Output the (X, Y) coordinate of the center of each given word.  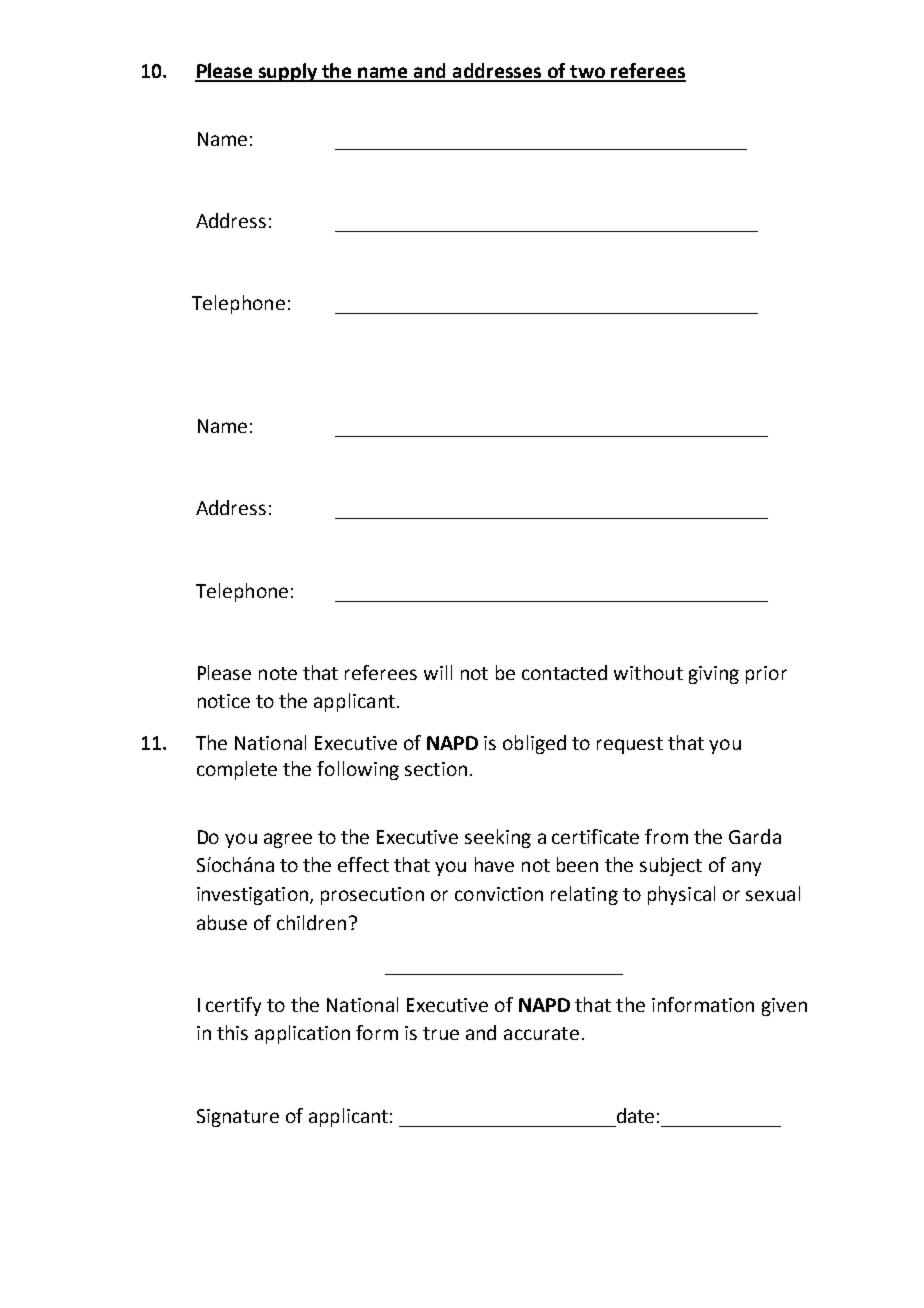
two (588, 73)
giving (714, 675)
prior (766, 675)
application (302, 1034)
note (278, 673)
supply (288, 72)
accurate (541, 1033)
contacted (564, 672)
